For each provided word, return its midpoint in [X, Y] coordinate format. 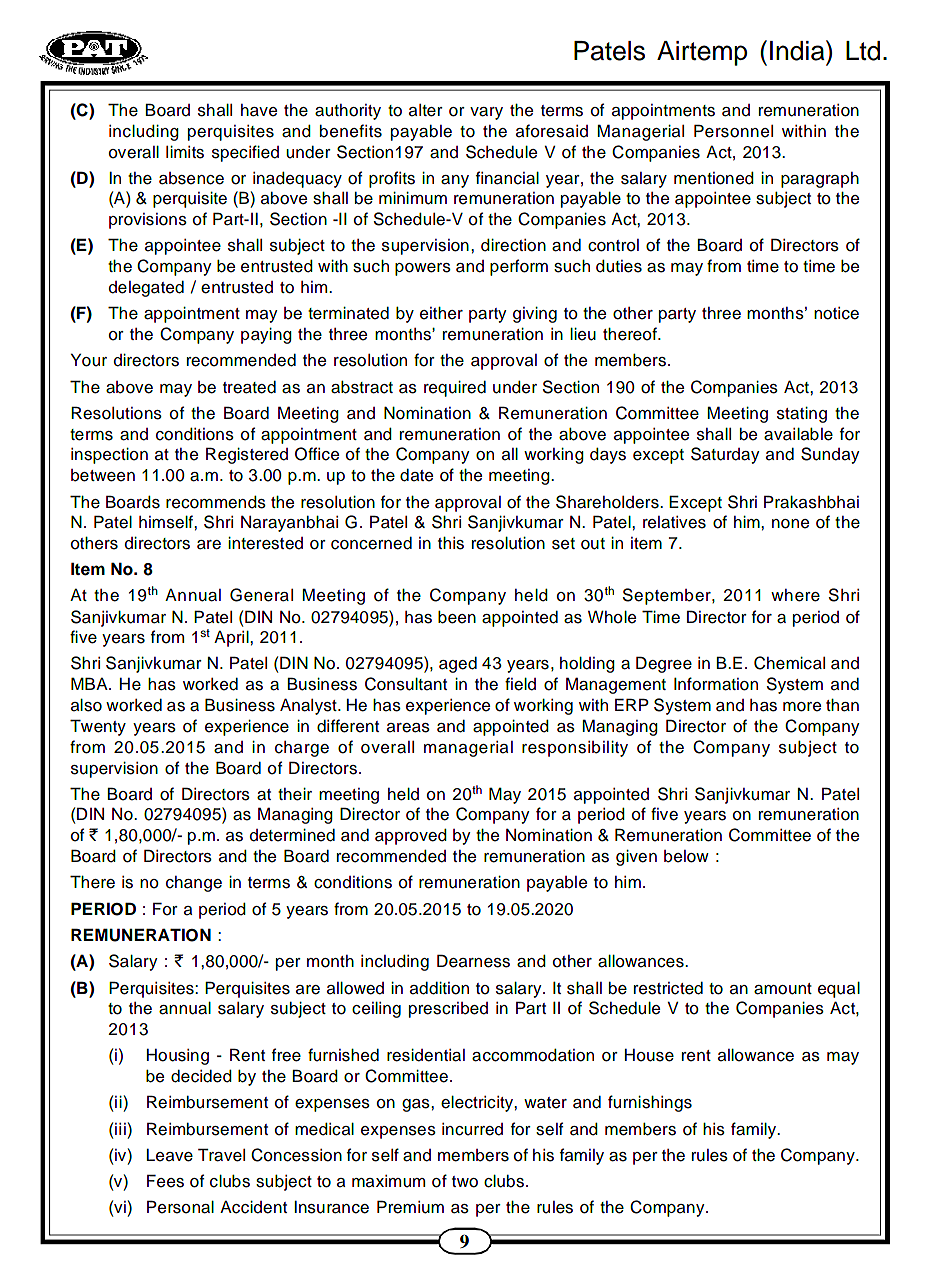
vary [486, 113]
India [798, 50]
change [194, 884]
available [798, 434]
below [686, 856]
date [416, 475]
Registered [247, 455]
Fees [165, 1181]
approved [411, 837]
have [259, 110]
